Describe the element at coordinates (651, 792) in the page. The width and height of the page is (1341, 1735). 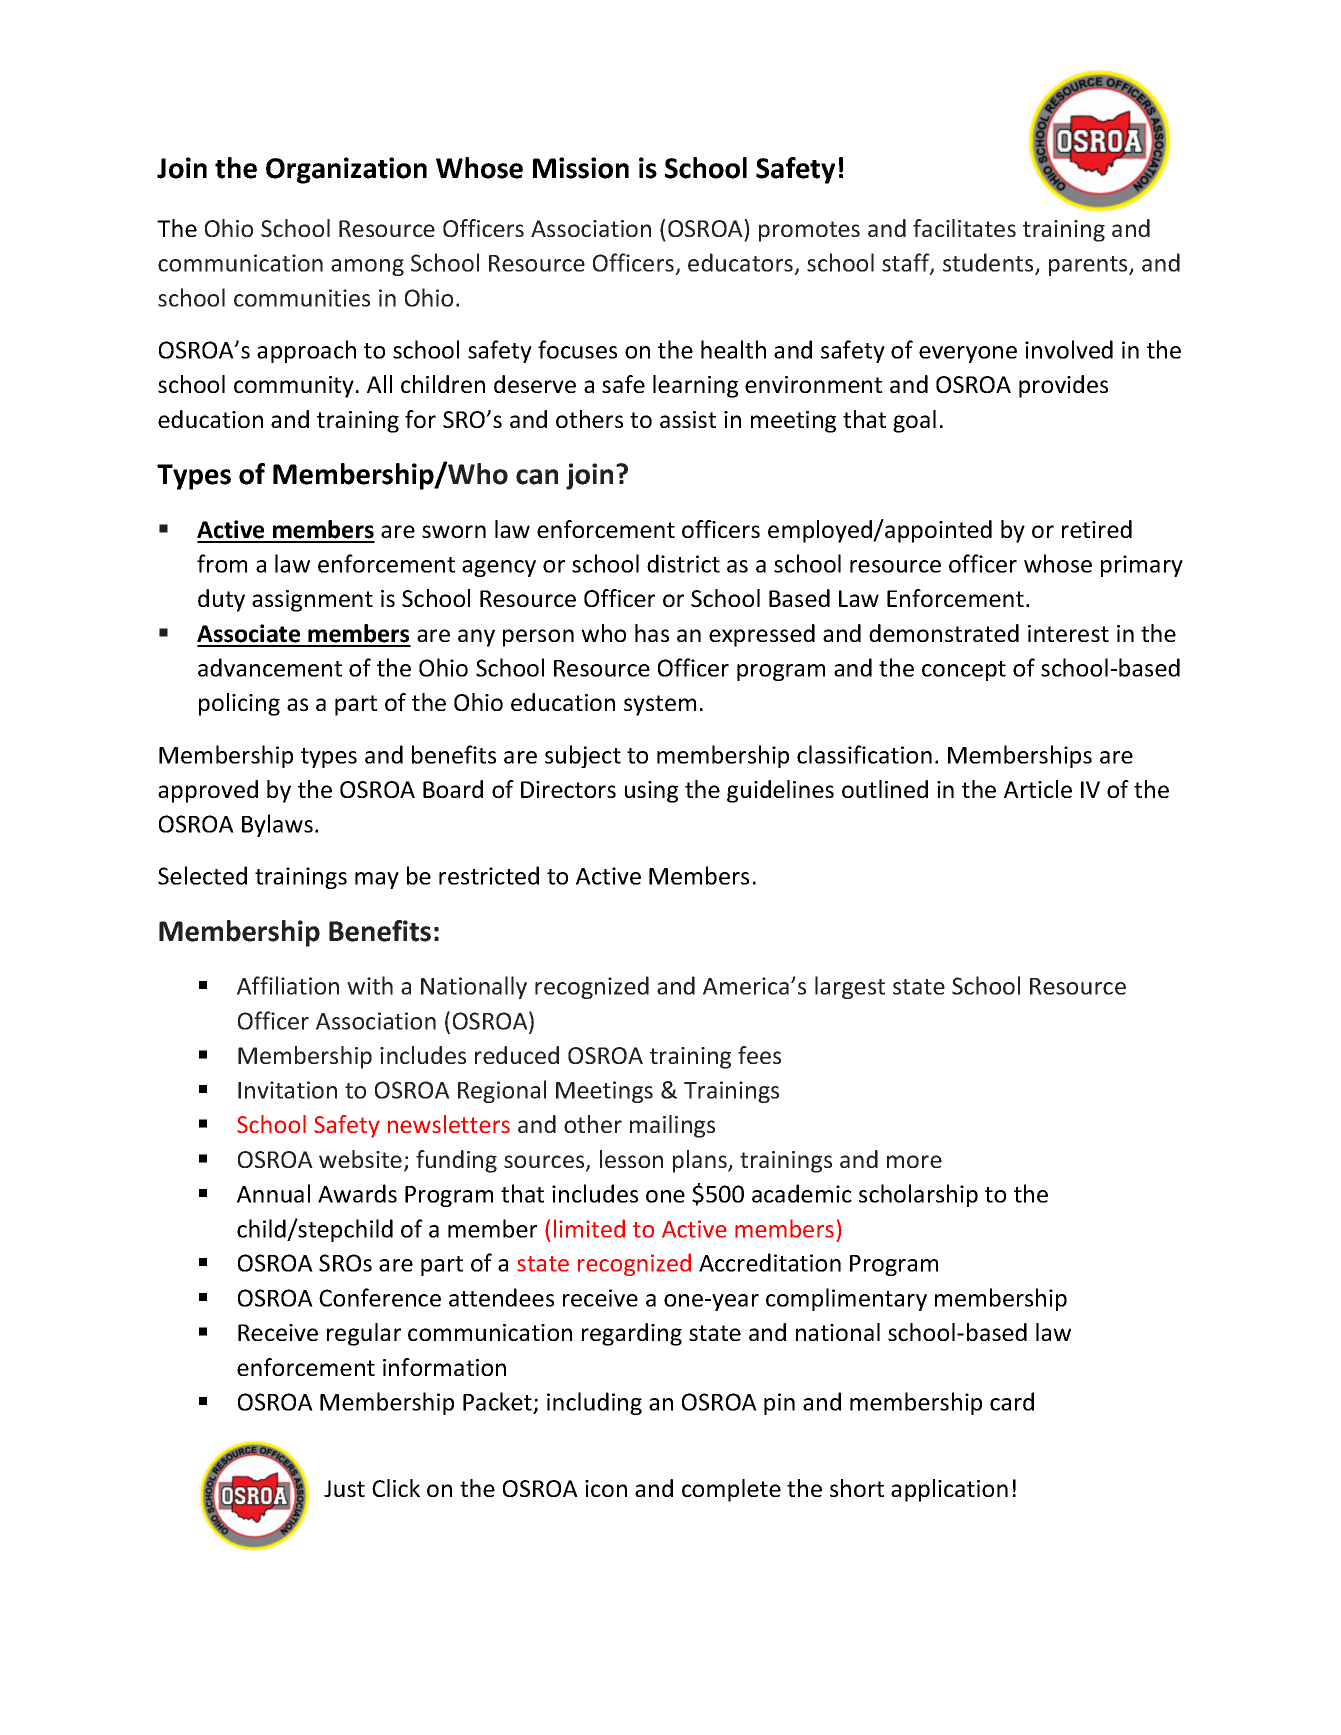
I see `using` at that location.
